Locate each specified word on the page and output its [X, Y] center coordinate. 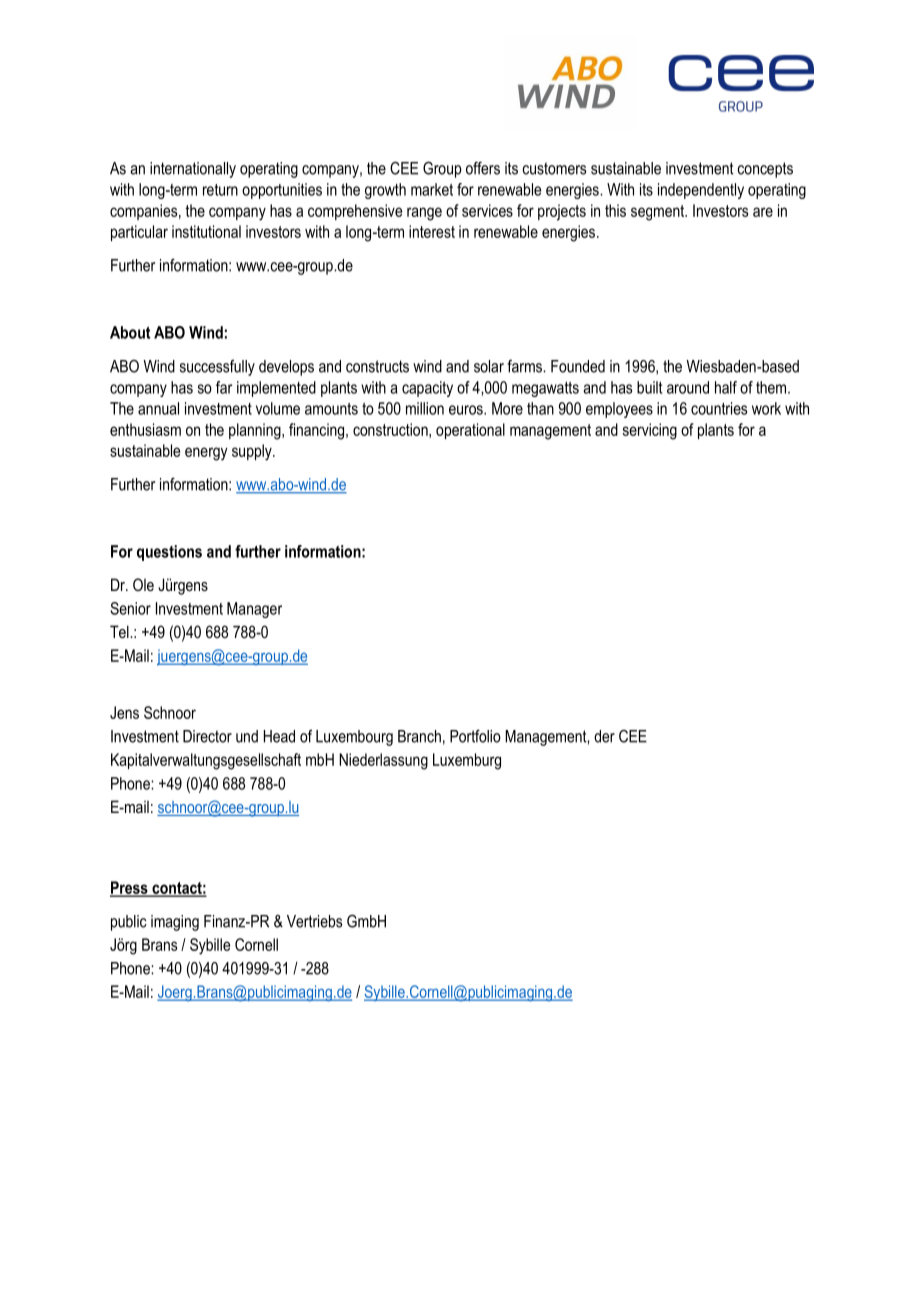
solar [489, 366]
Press [130, 888]
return [220, 190]
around [688, 387]
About [130, 332]
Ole [143, 584]
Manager [254, 610]
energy [206, 454]
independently [701, 191]
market [432, 189]
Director [207, 736]
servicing [650, 431]
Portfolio [475, 736]
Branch [419, 736]
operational [470, 431]
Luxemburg [467, 761]
